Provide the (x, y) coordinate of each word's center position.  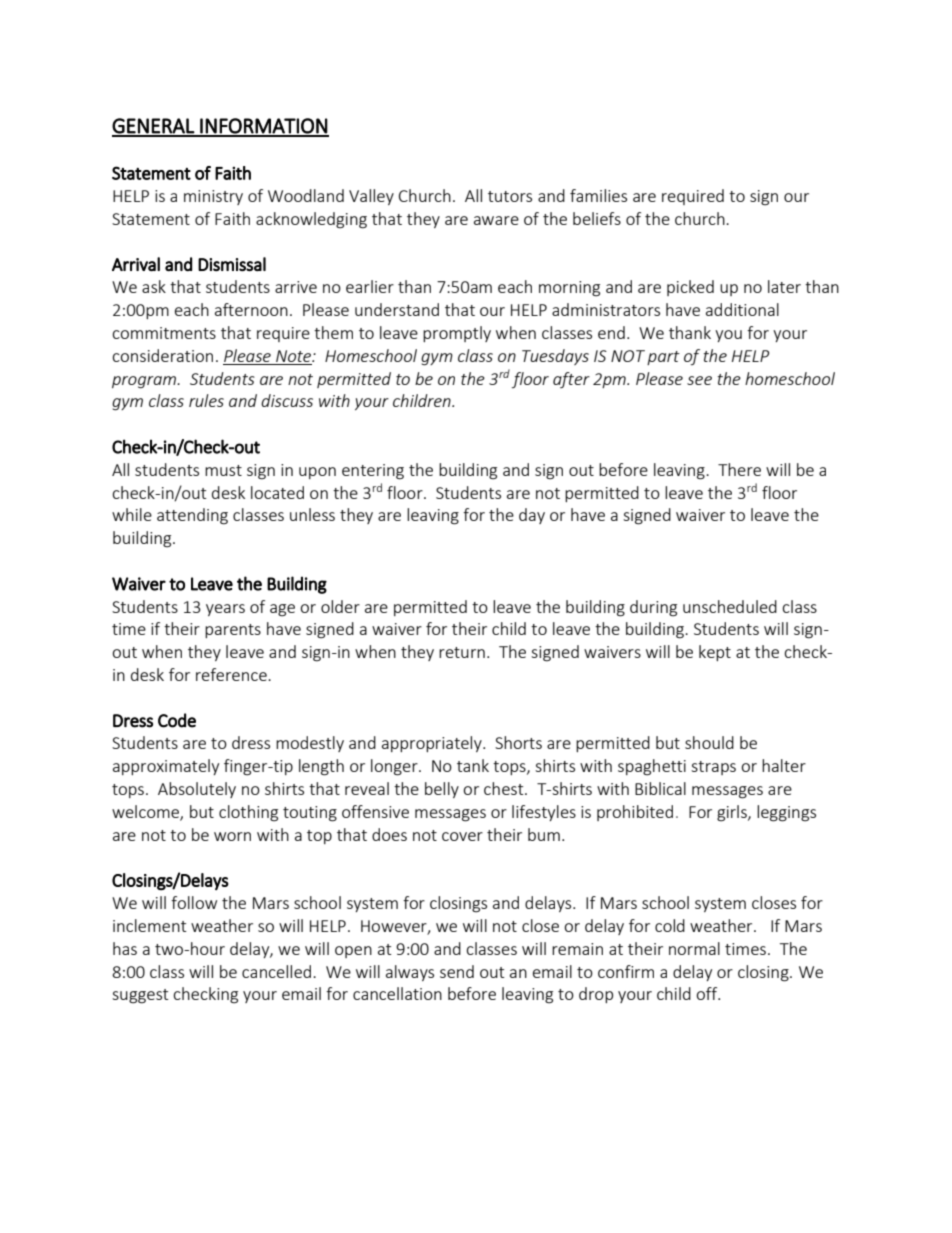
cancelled (276, 971)
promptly (457, 334)
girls (733, 813)
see (699, 380)
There (739, 469)
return (462, 652)
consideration (162, 355)
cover (462, 836)
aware (496, 220)
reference (232, 674)
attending (192, 516)
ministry (213, 197)
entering (373, 472)
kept (715, 653)
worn (232, 836)
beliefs (597, 218)
